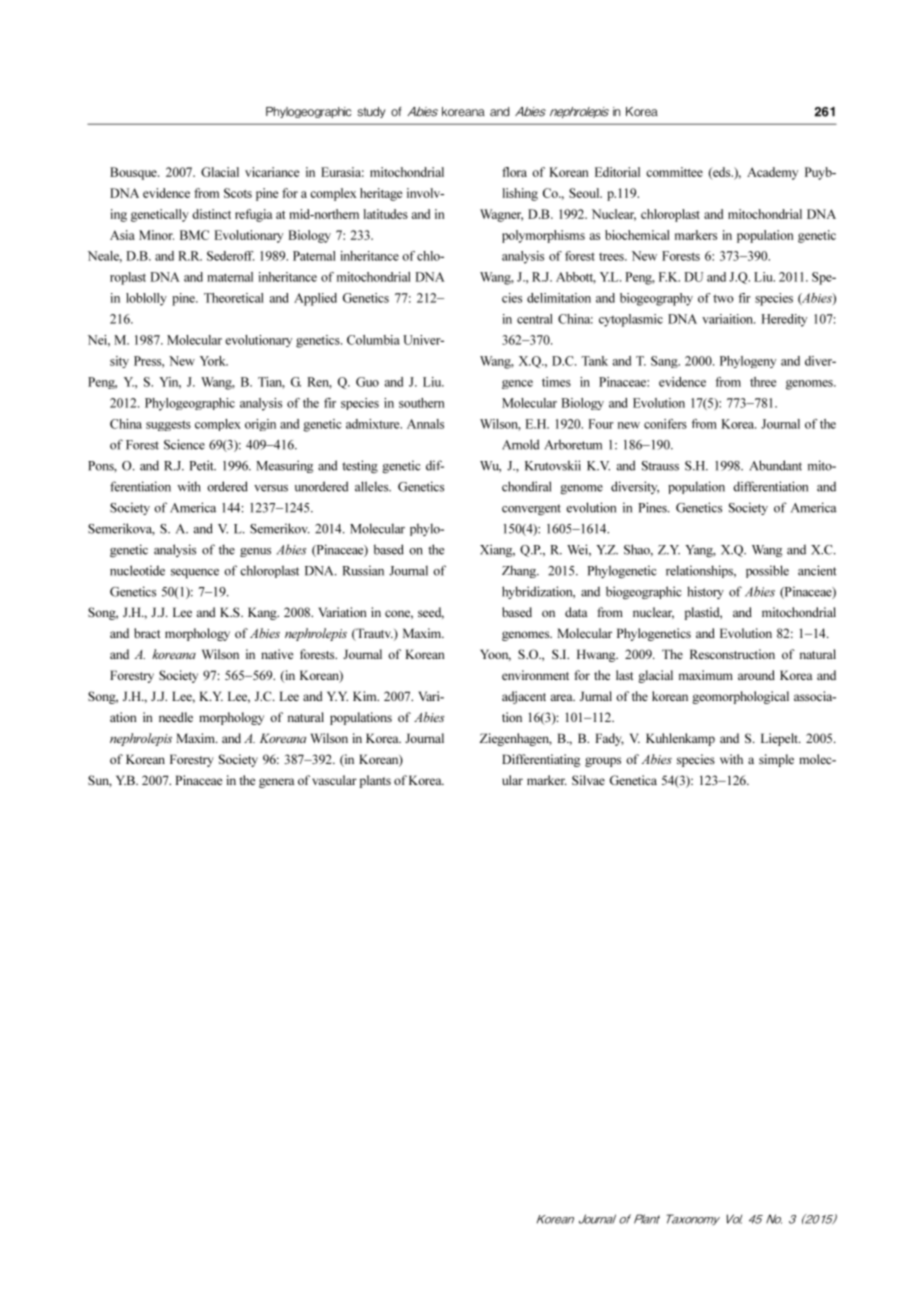 This document has width=924, height=1308. I want to click on genera, so click(277, 783).
